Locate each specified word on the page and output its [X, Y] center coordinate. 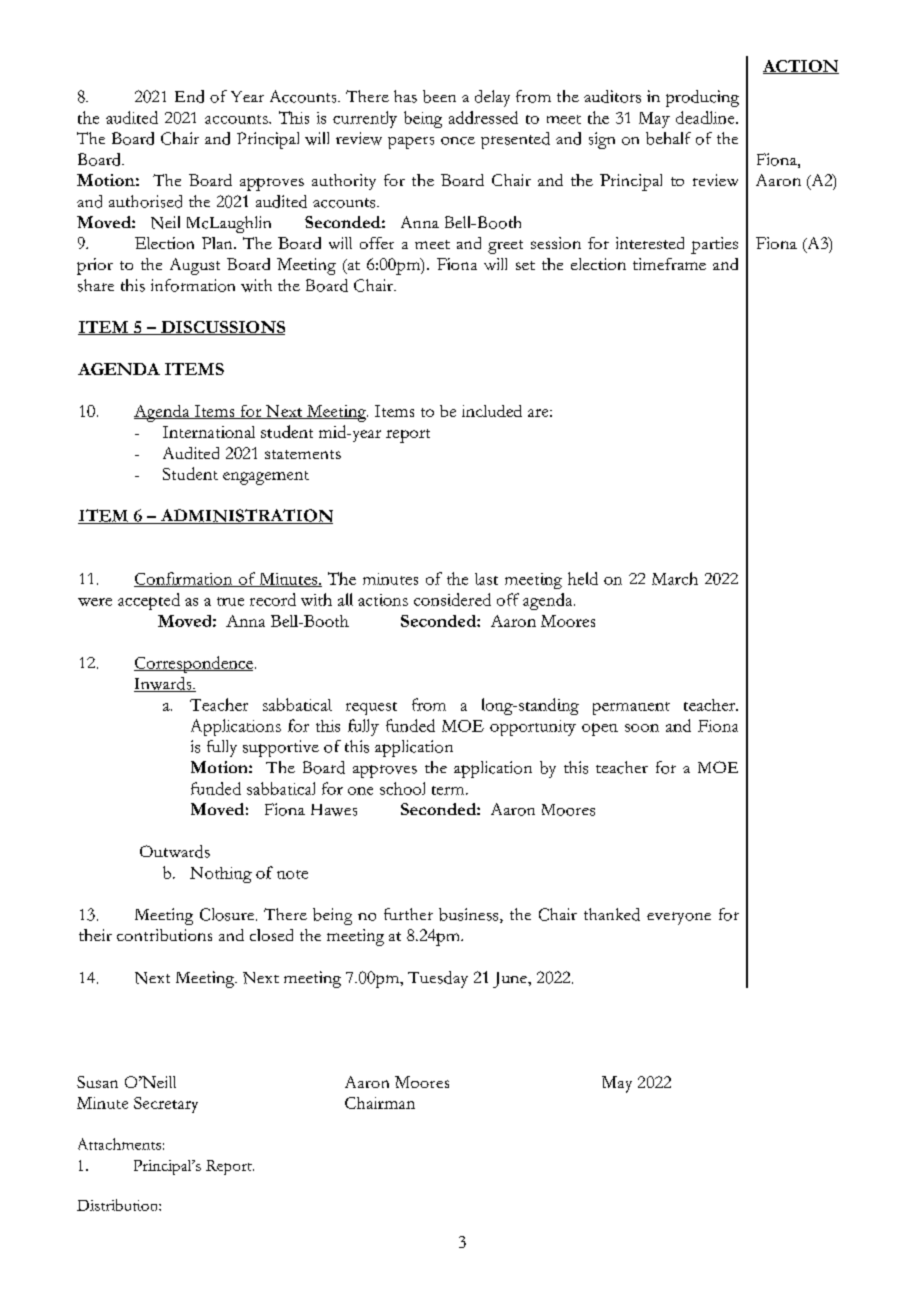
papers [411, 143]
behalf [668, 138]
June [511, 980]
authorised [145, 201]
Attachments [119, 1144]
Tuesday [438, 979]
